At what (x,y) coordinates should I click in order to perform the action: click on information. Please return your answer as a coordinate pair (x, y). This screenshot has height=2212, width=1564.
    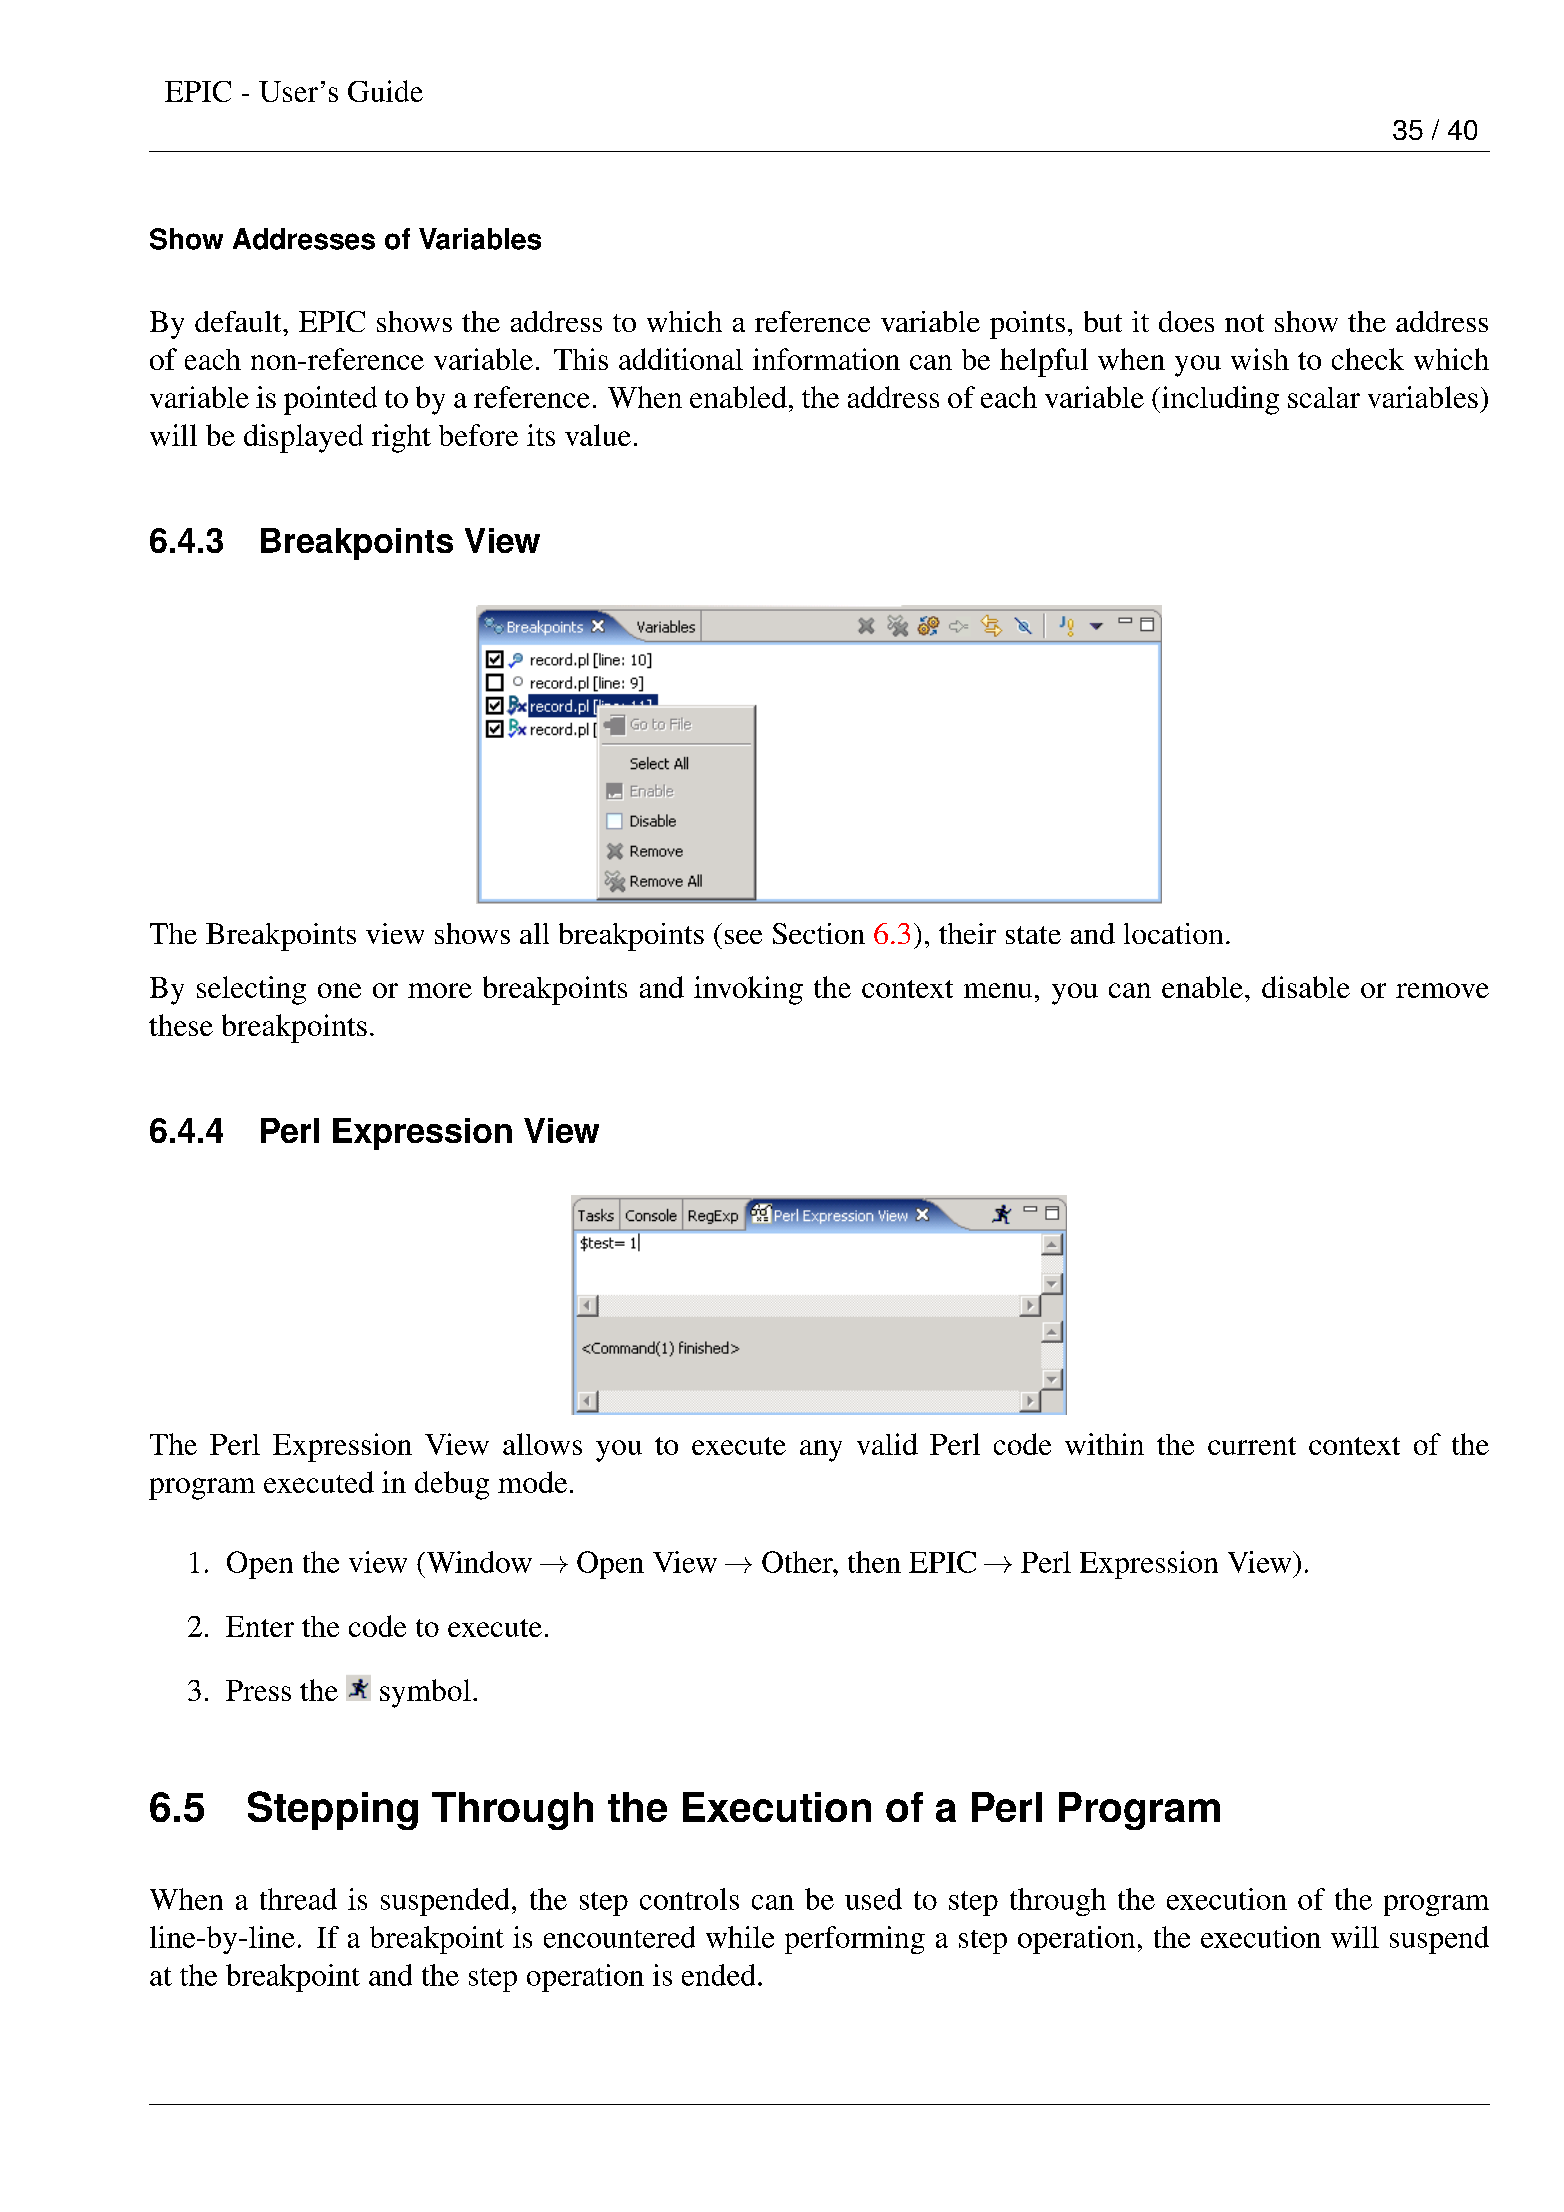
    Looking at the image, I should click on (826, 359).
